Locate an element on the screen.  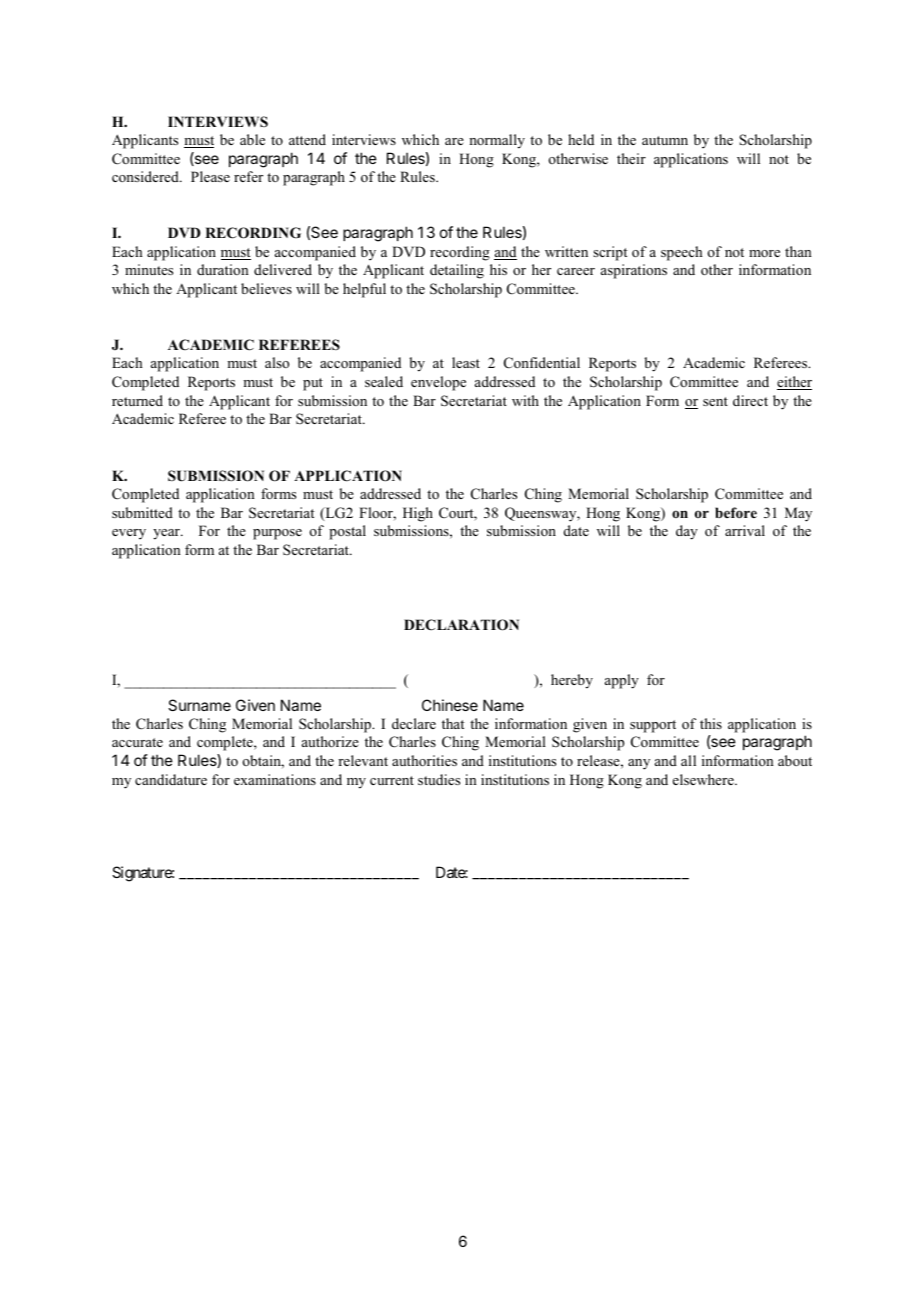
also is located at coordinates (277, 362).
